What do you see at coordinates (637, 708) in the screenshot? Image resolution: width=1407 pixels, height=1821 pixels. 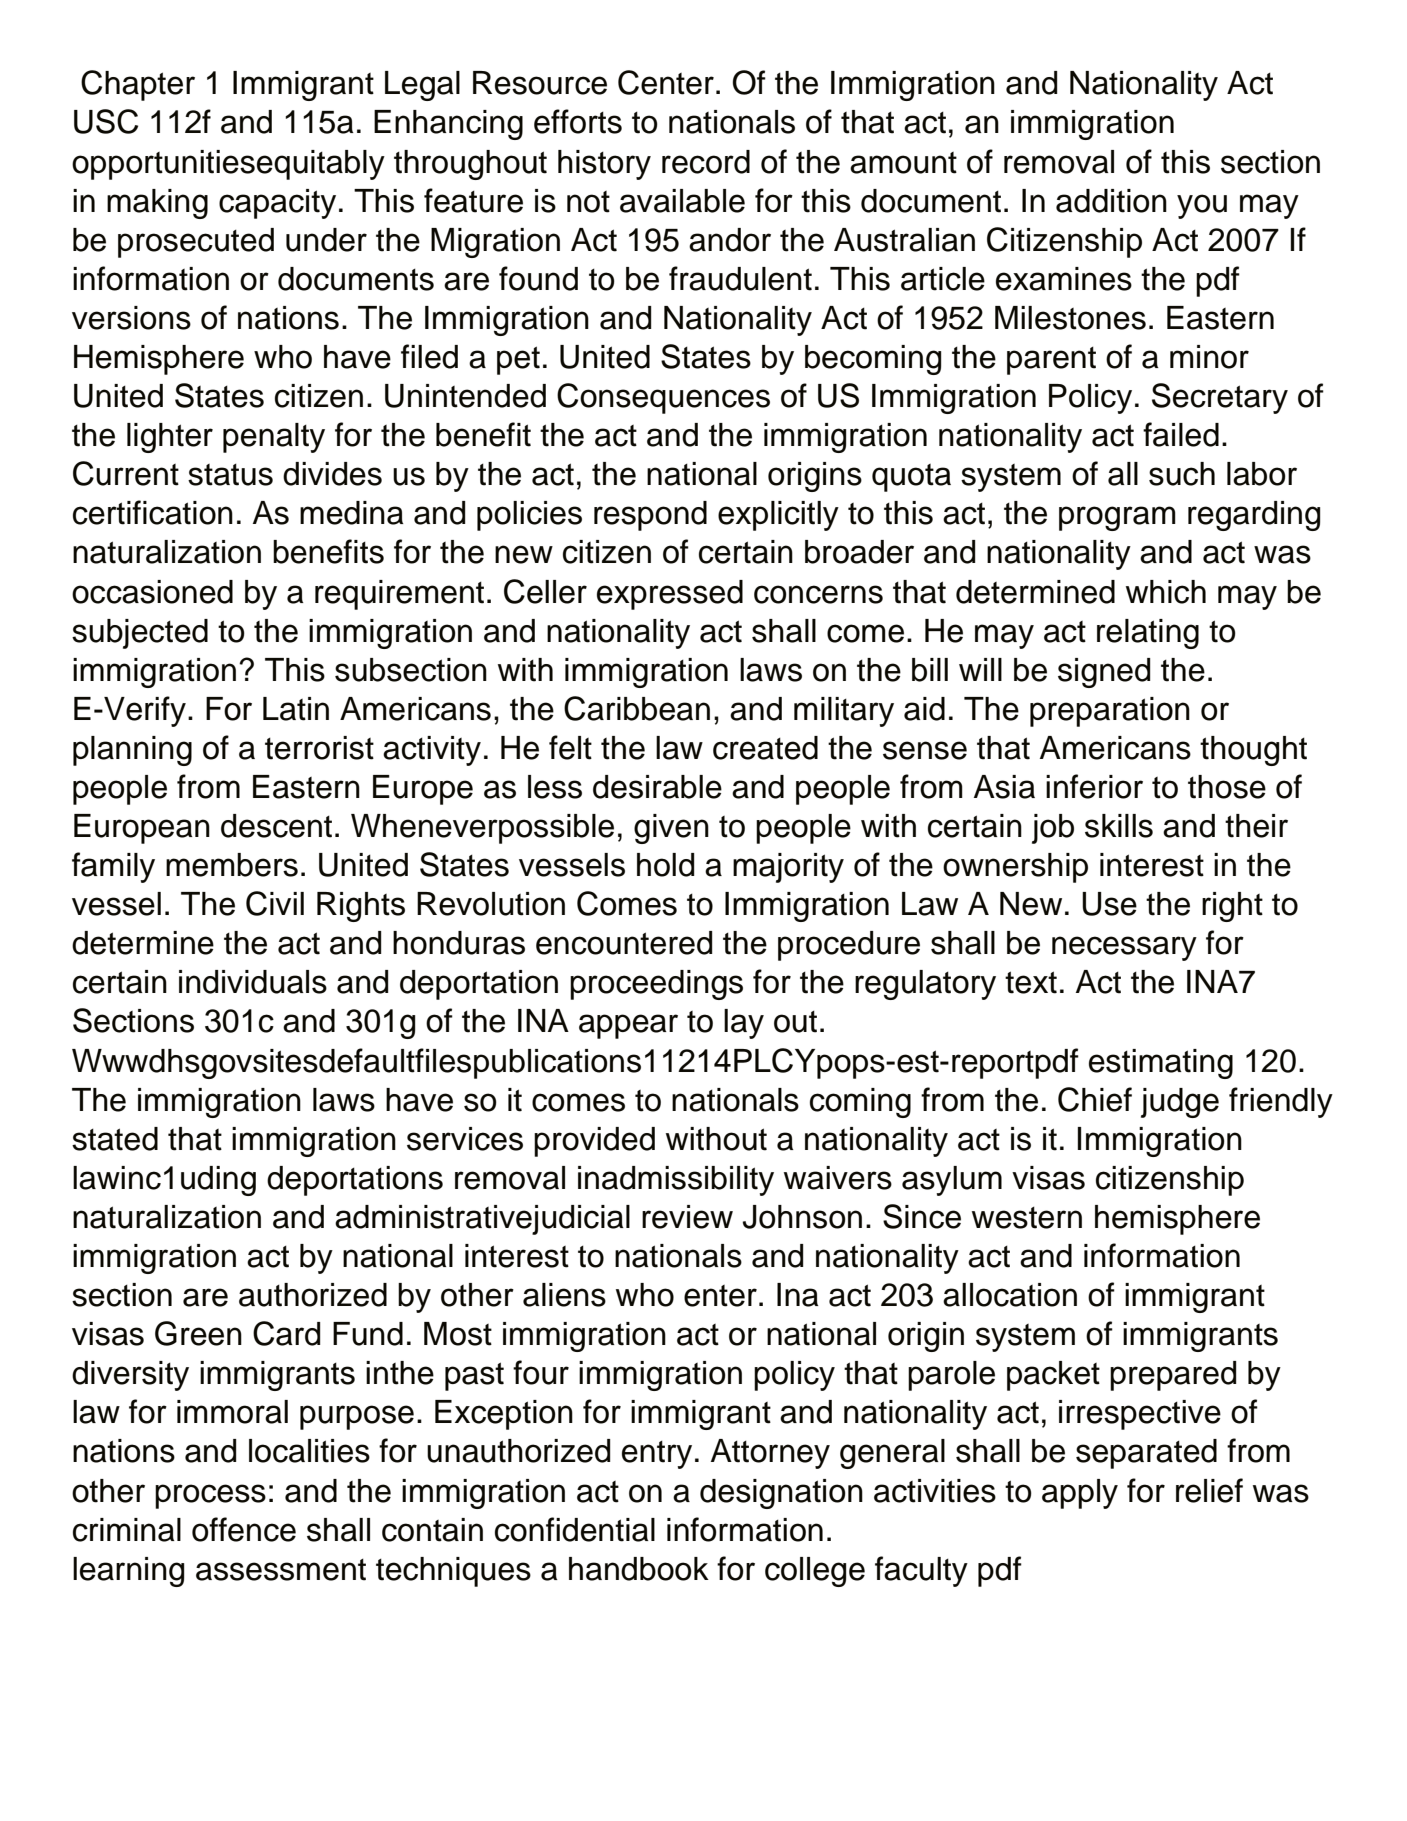 I see `Caribbean` at bounding box center [637, 708].
